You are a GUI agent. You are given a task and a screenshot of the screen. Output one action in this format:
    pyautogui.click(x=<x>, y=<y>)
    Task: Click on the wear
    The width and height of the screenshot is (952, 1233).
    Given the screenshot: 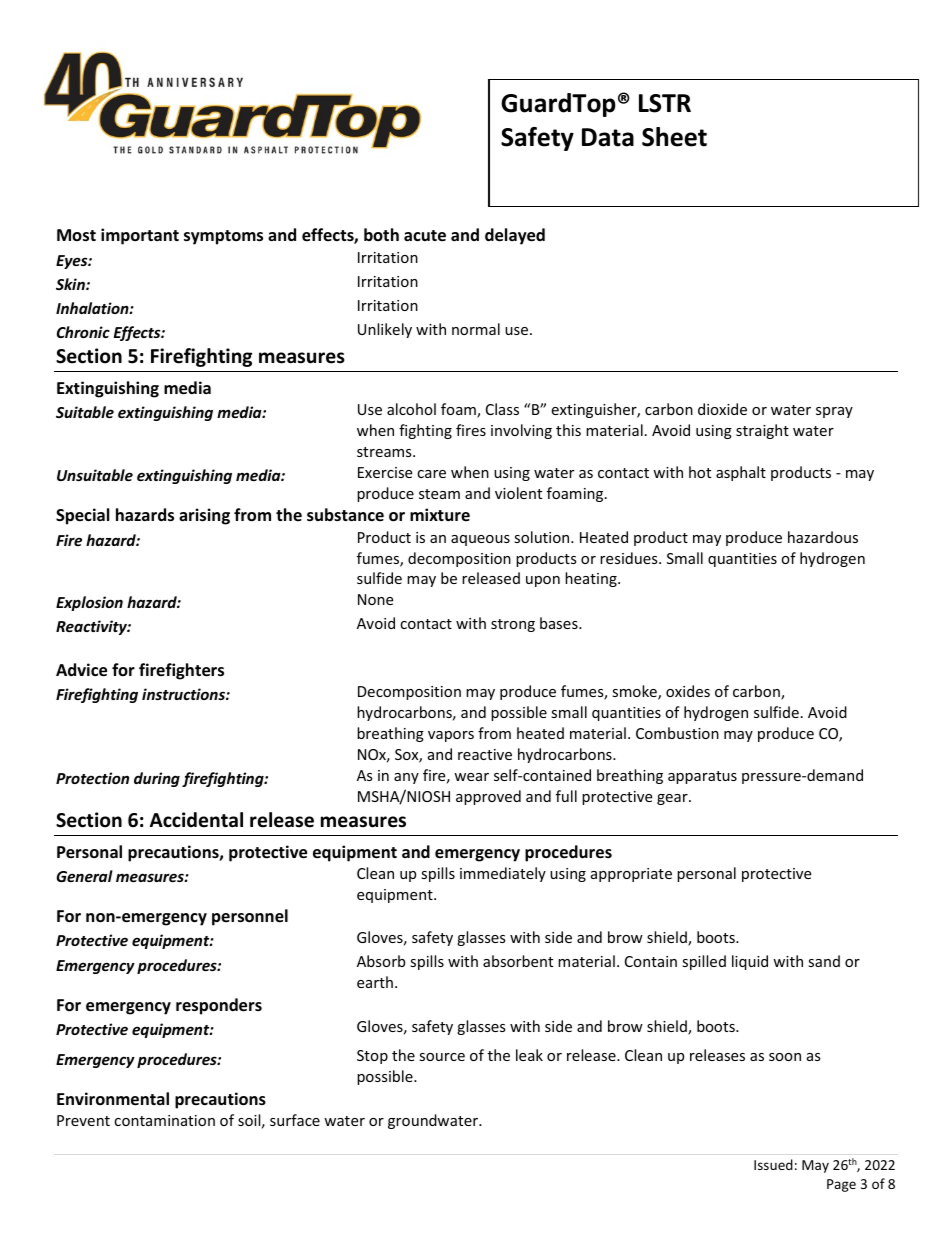 What is the action you would take?
    pyautogui.click(x=471, y=777)
